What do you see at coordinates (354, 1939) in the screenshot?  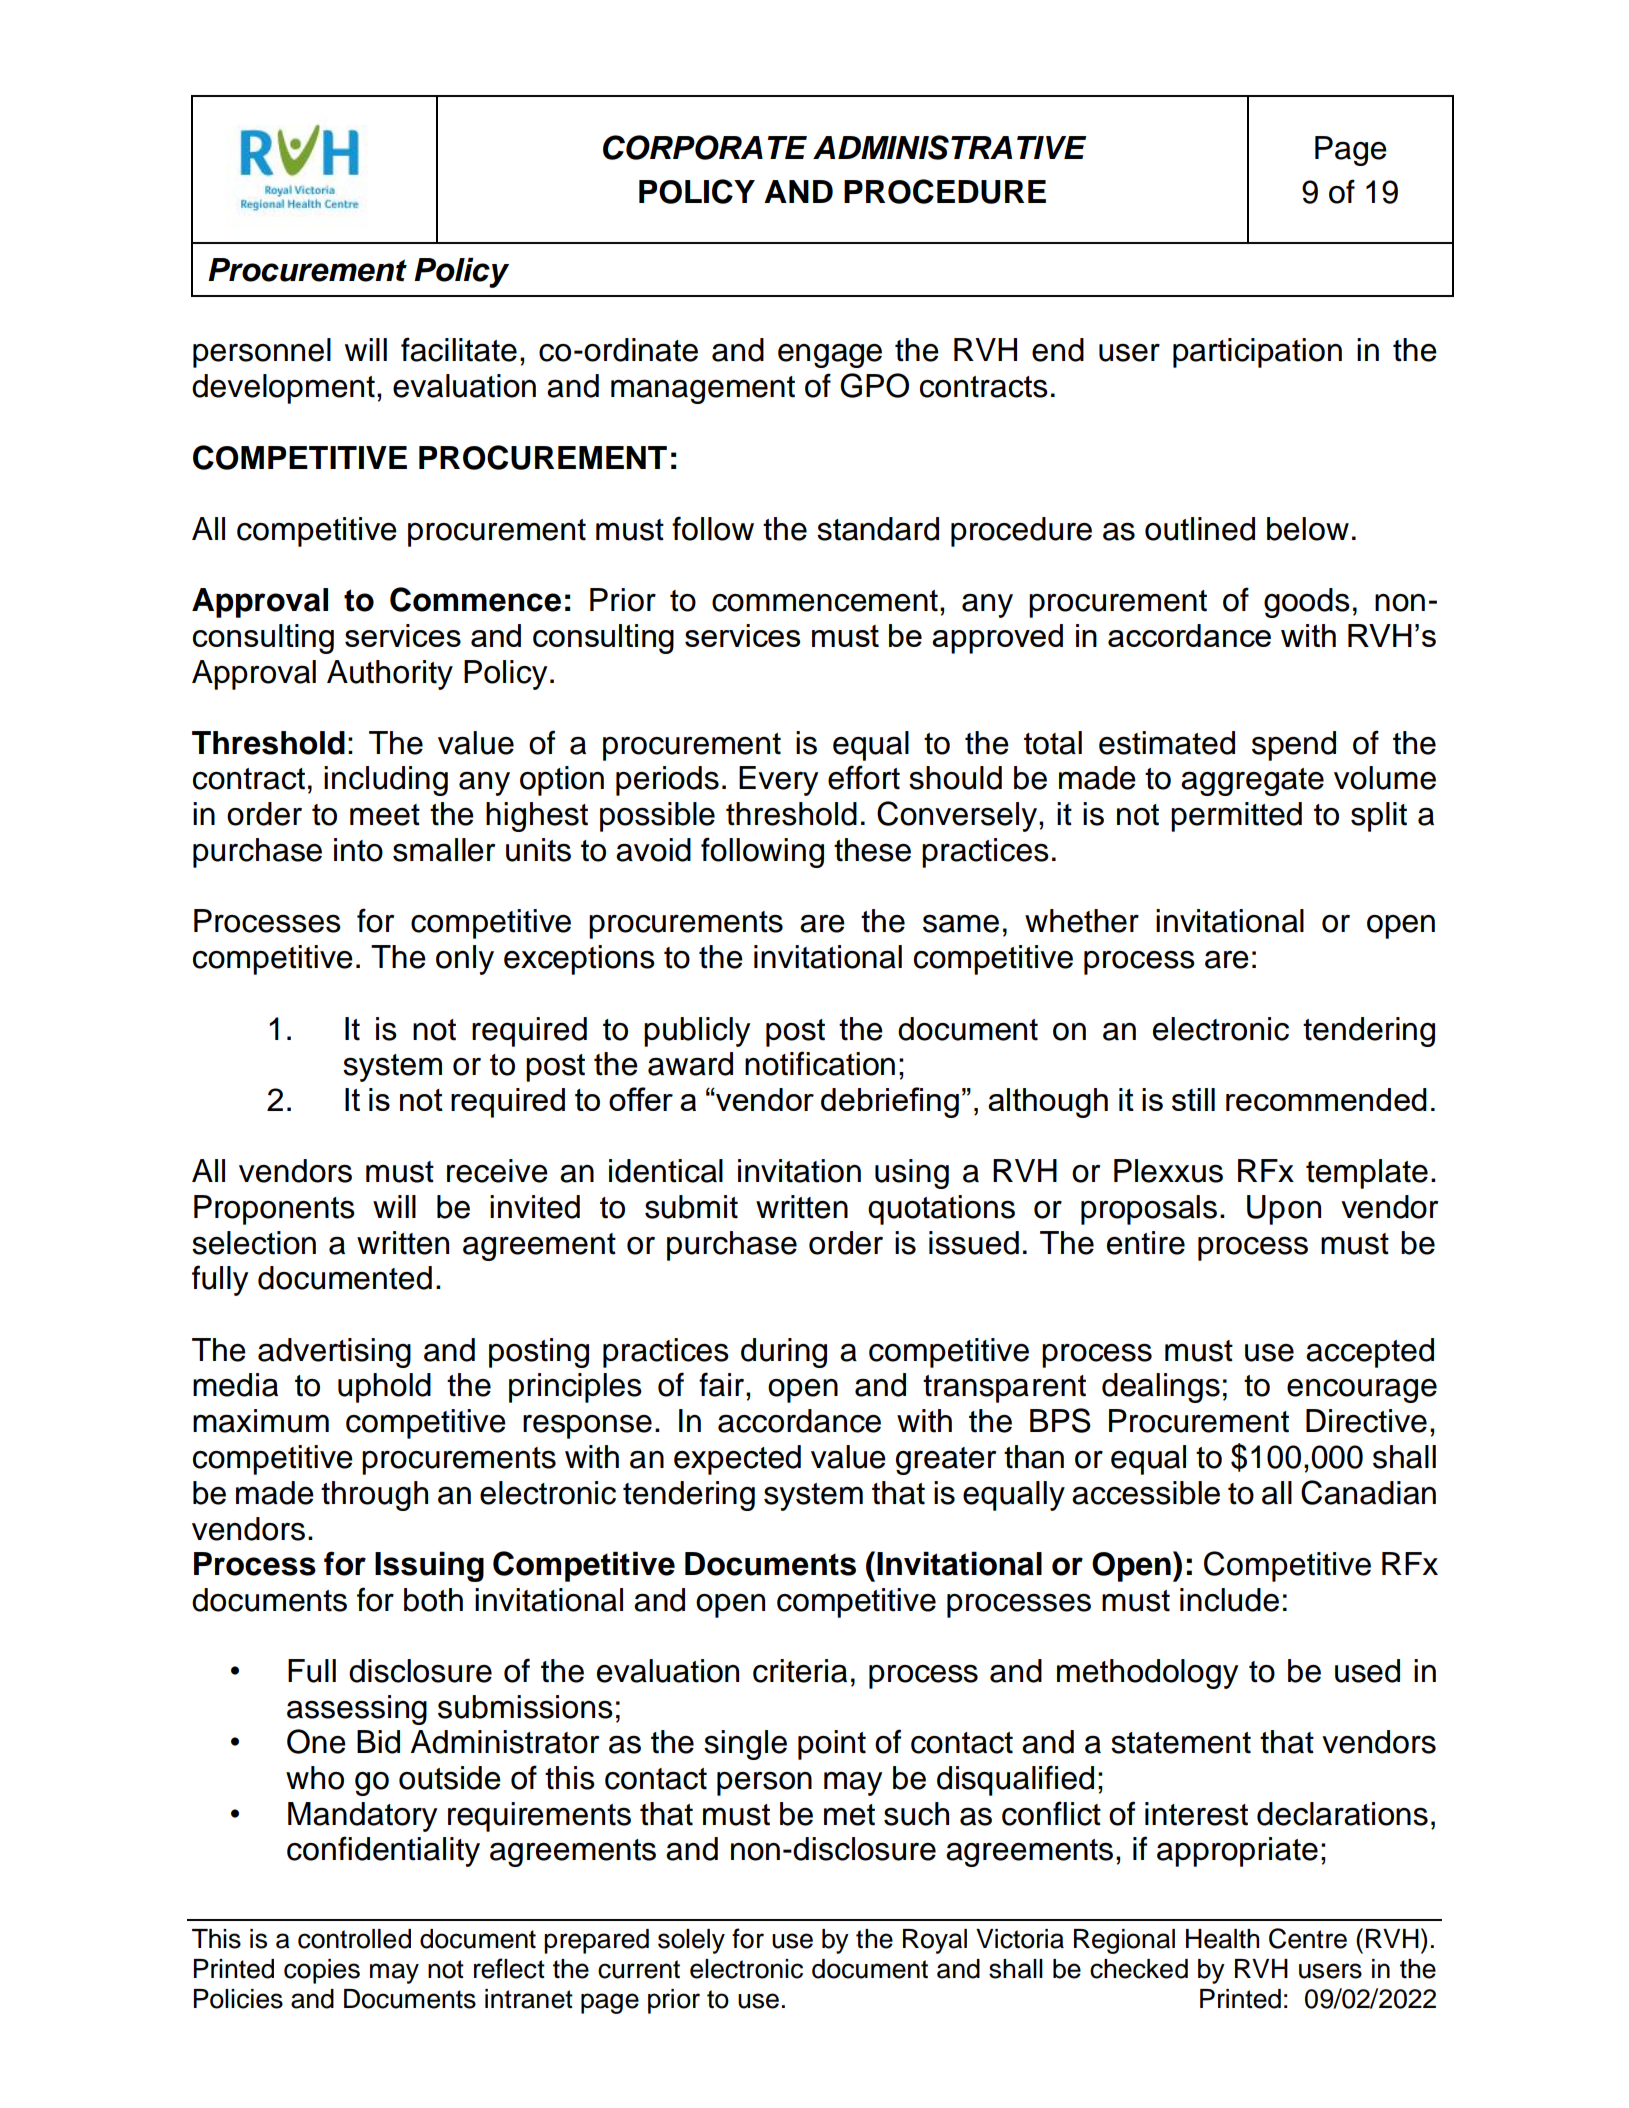 I see `controlled` at bounding box center [354, 1939].
